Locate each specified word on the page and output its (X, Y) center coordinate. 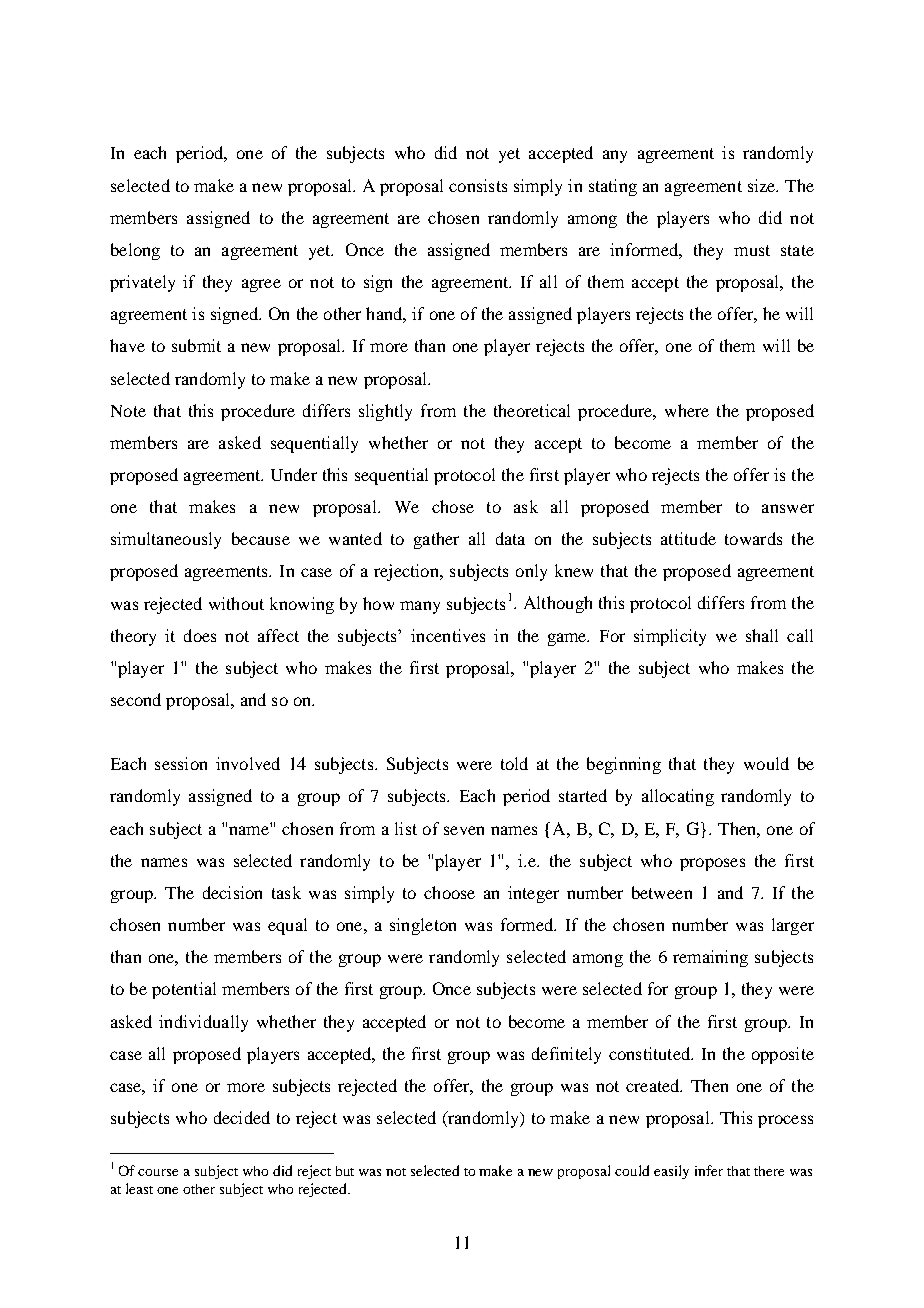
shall (762, 635)
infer (709, 1170)
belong (135, 251)
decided (242, 1117)
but (345, 1171)
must (752, 250)
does (200, 635)
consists (478, 185)
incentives (448, 635)
